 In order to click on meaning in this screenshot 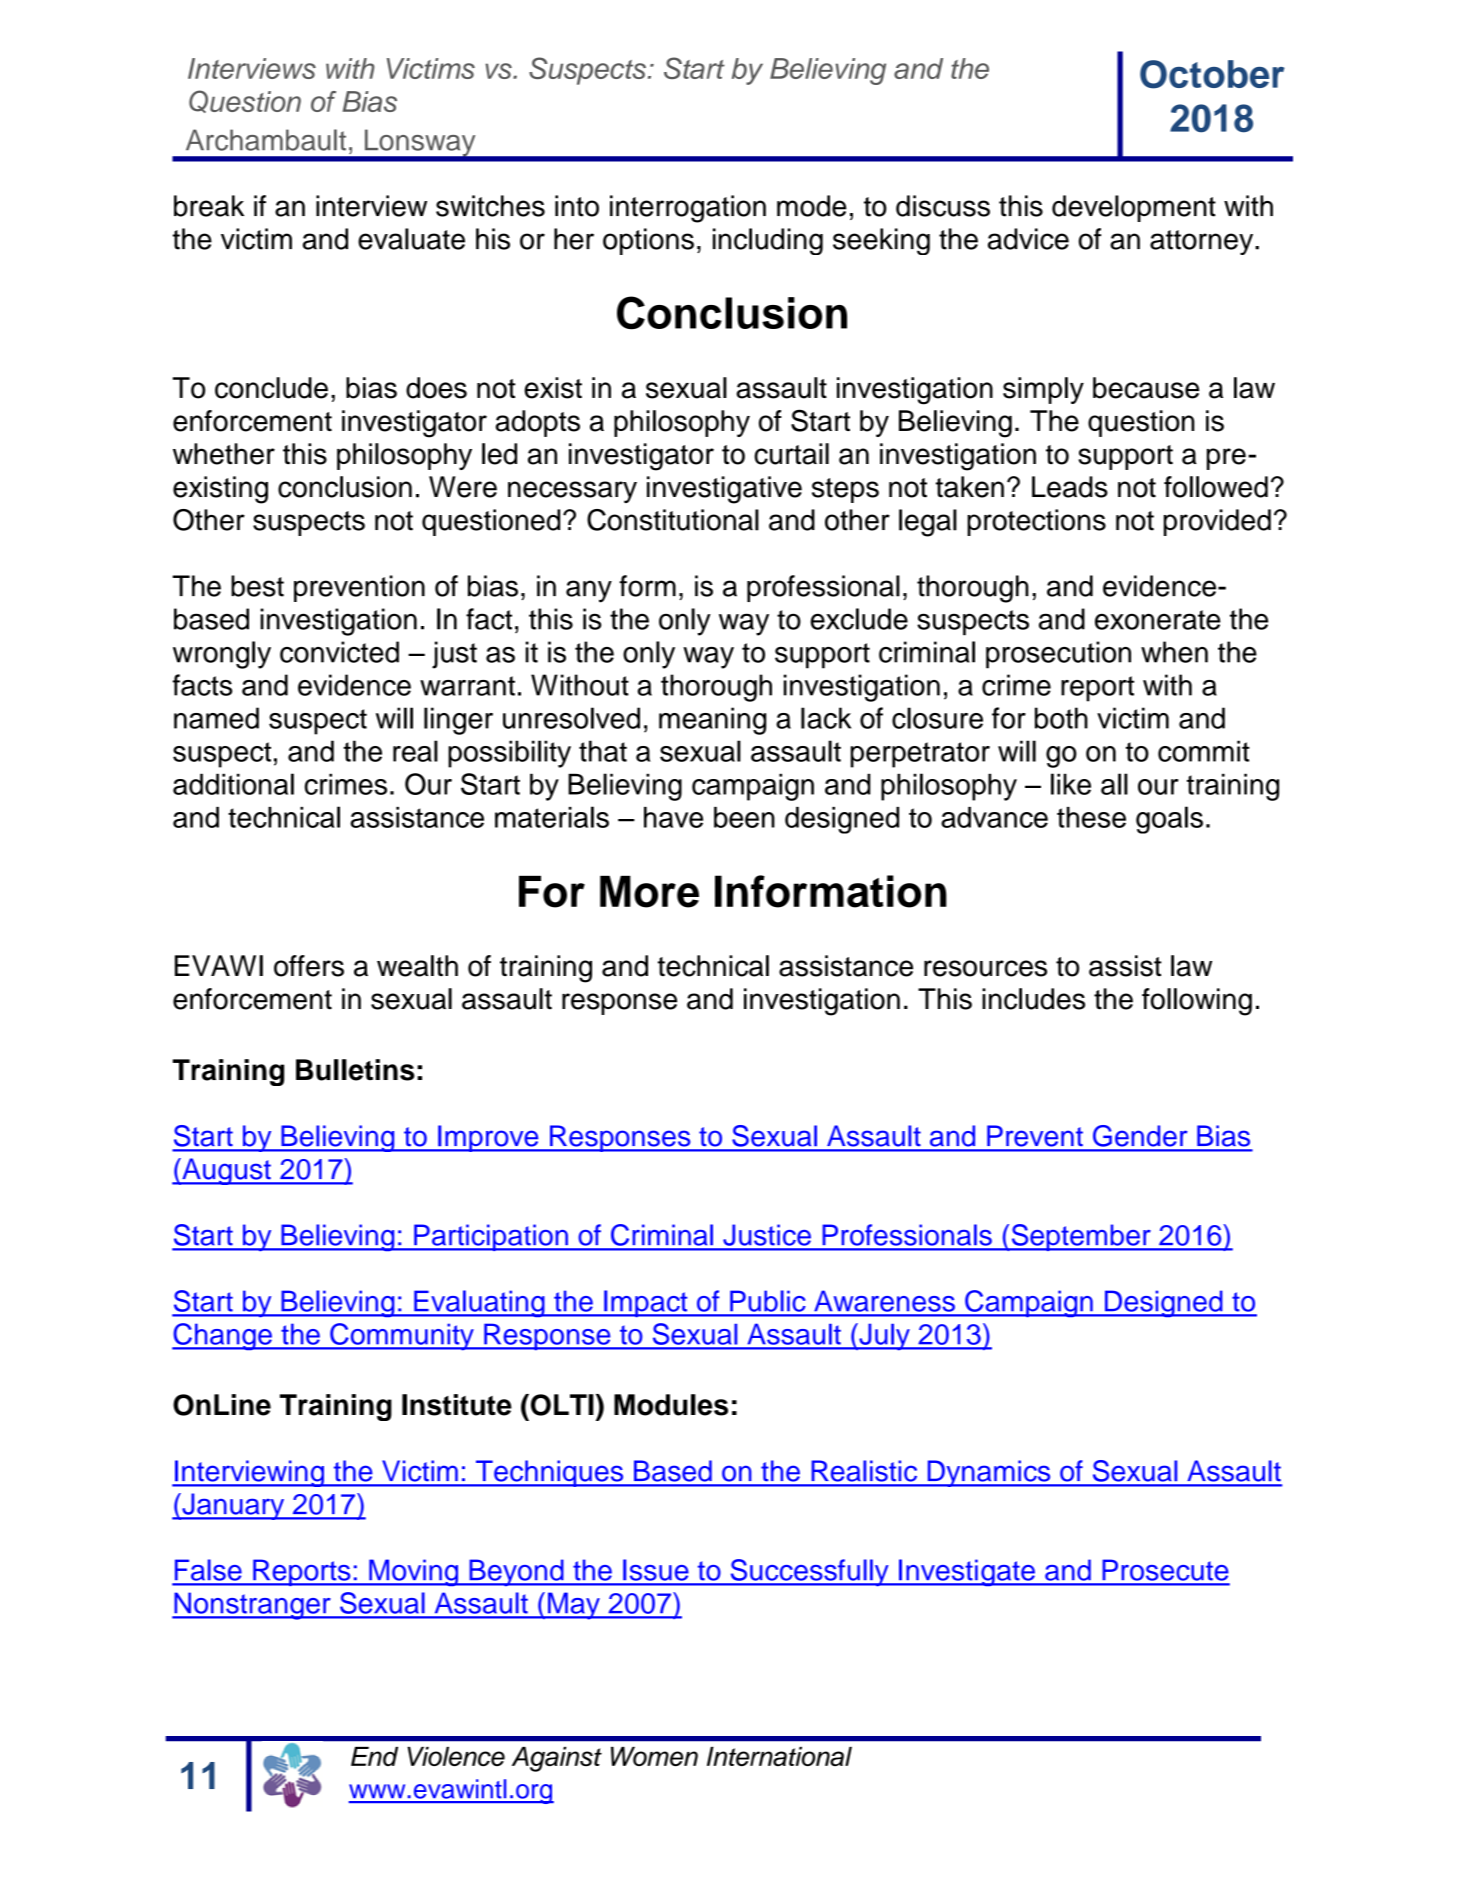, I will do `click(712, 721)`.
